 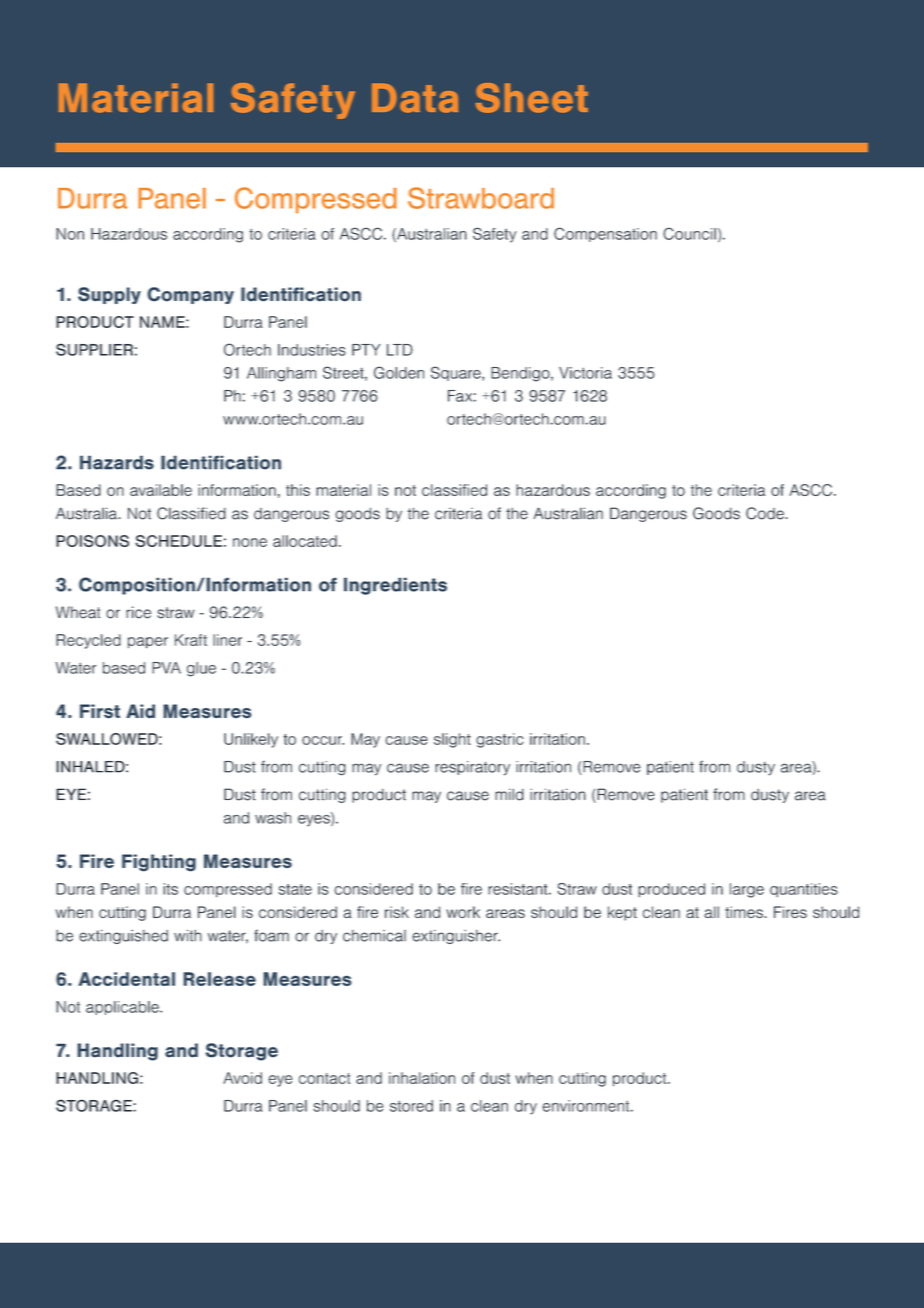 I want to click on Golden, so click(x=399, y=372).
